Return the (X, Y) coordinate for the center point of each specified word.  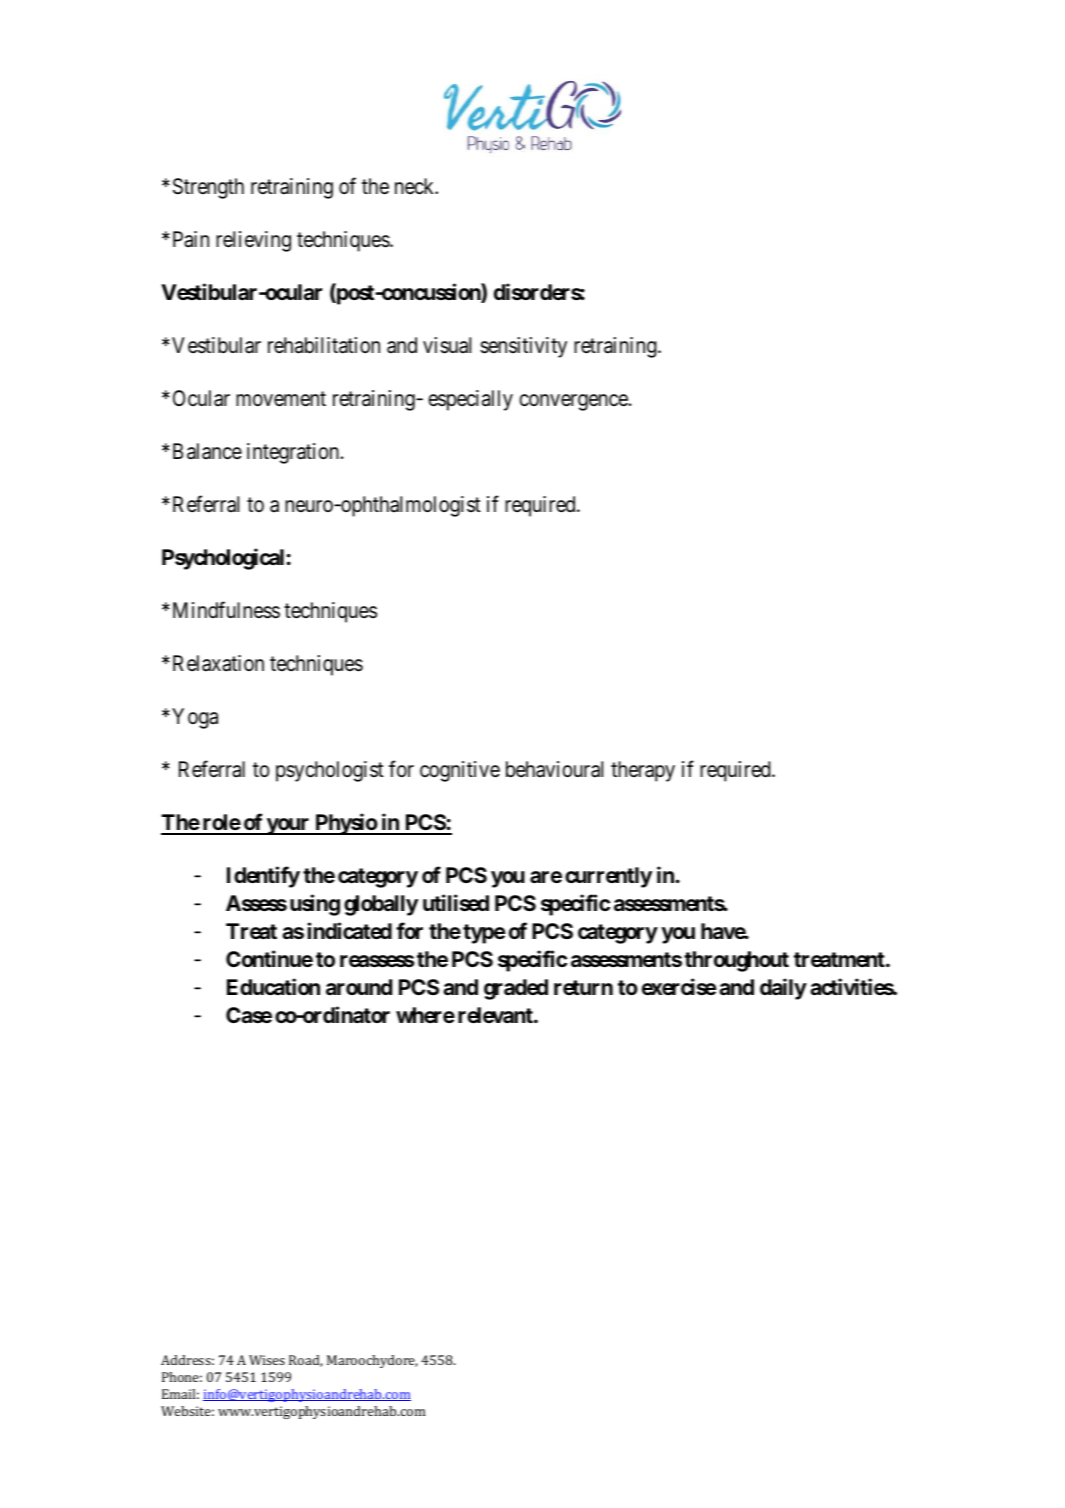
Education (273, 986)
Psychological (223, 559)
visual (447, 345)
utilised (456, 902)
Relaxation (218, 663)
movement (281, 399)
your (288, 826)
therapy (643, 771)
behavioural (554, 769)
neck (416, 186)
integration (293, 453)
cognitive (460, 771)
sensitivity (523, 347)
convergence (573, 402)
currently (608, 877)
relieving (253, 241)
